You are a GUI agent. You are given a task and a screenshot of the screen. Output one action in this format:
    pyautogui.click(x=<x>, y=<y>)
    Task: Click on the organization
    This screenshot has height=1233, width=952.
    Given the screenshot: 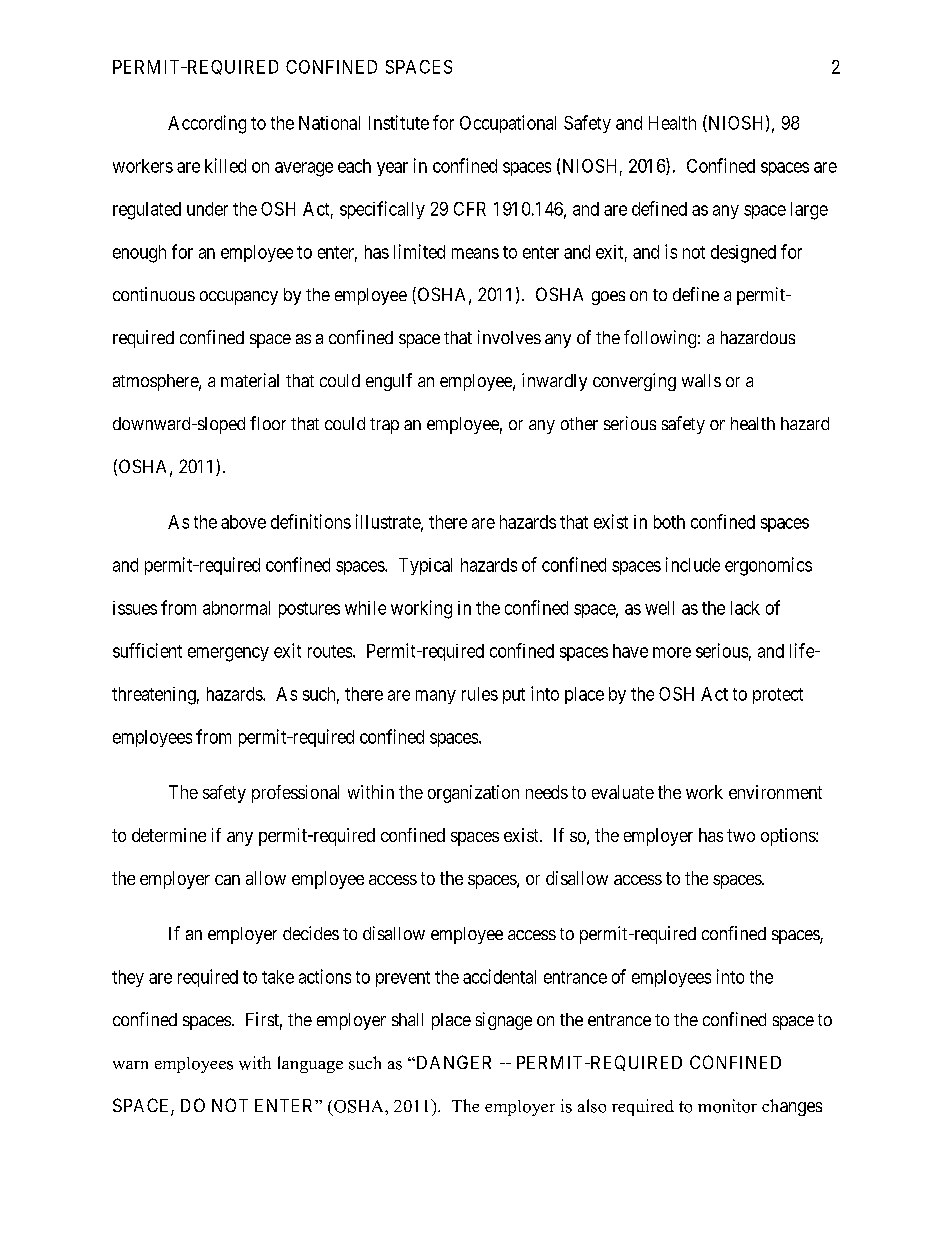 What is the action you would take?
    pyautogui.click(x=473, y=794)
